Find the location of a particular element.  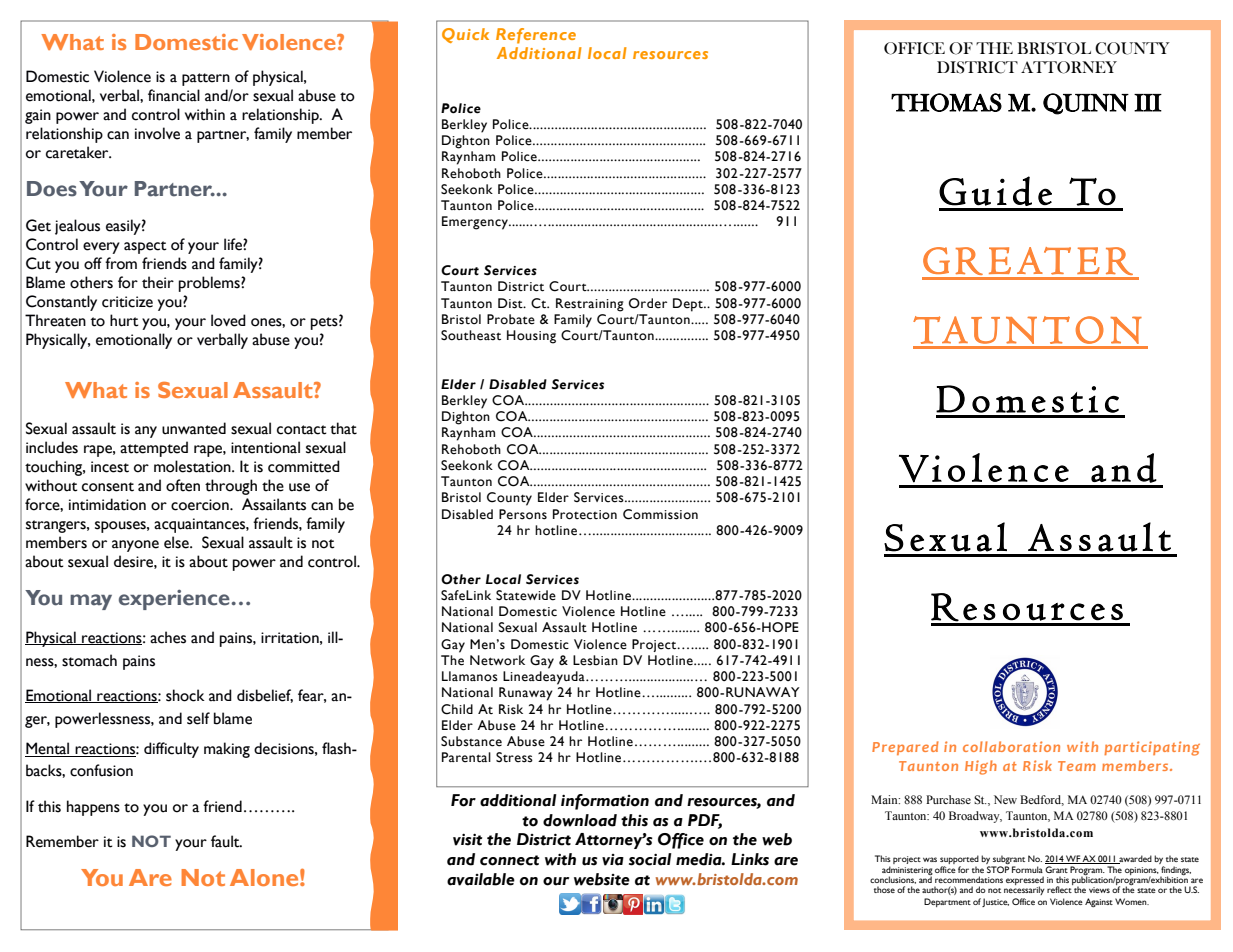

Protection is located at coordinates (585, 514).
